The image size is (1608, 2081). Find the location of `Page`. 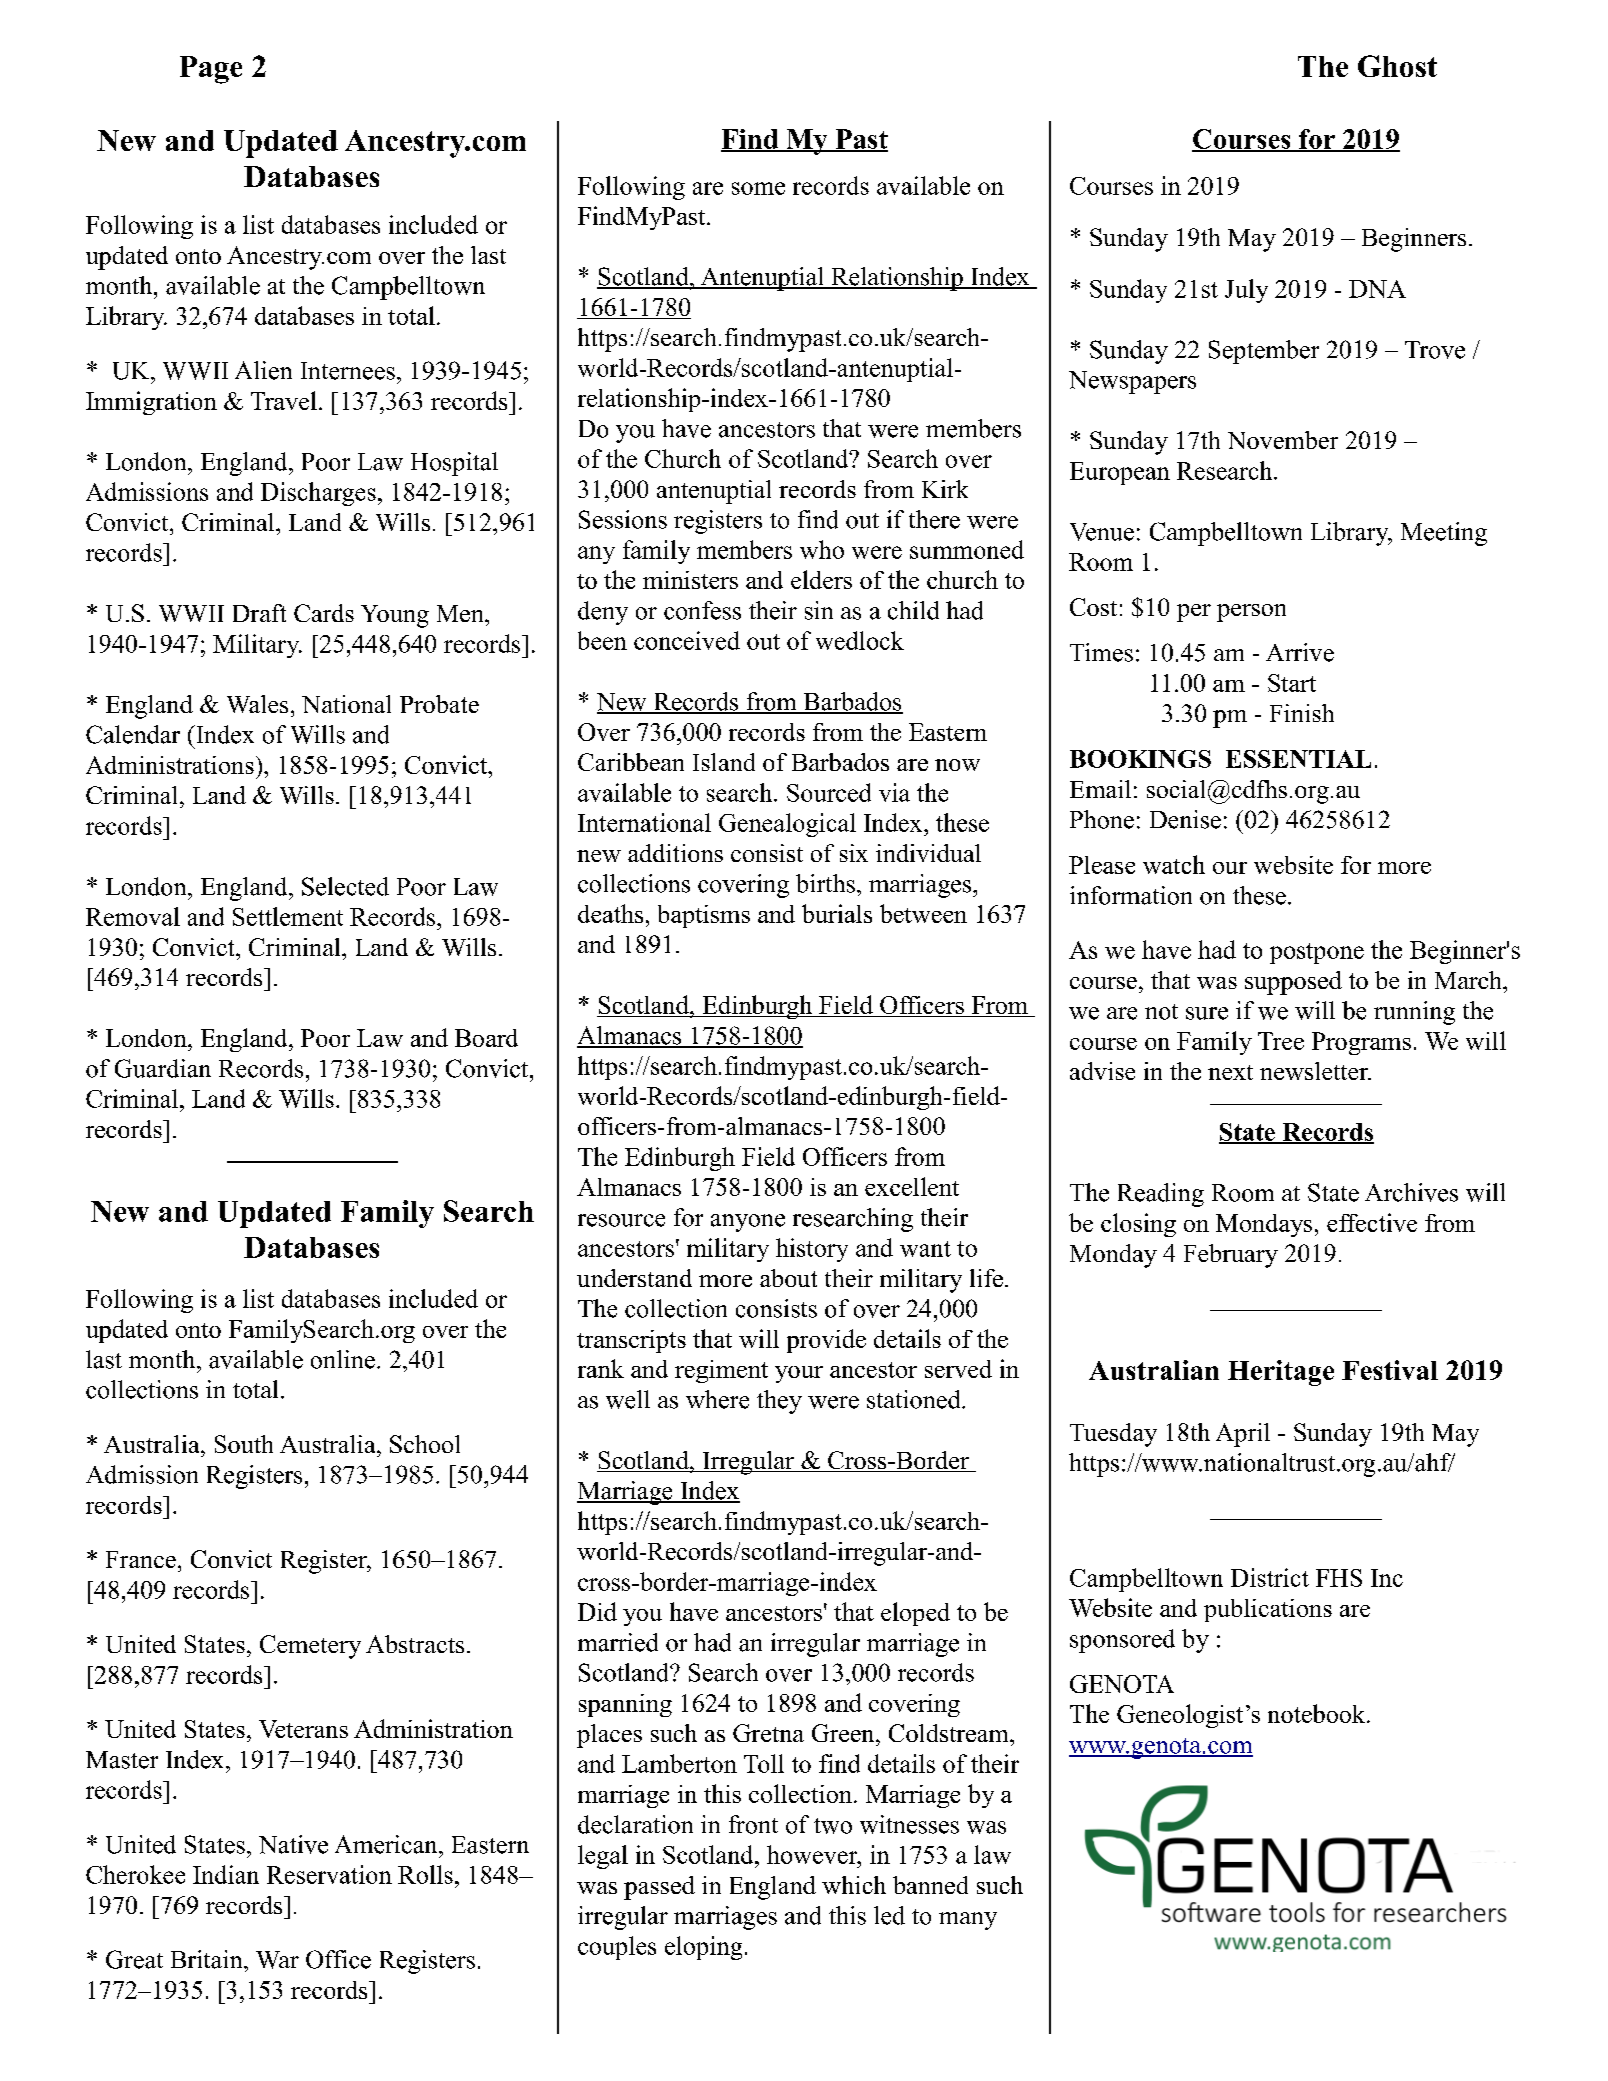

Page is located at coordinates (211, 70).
